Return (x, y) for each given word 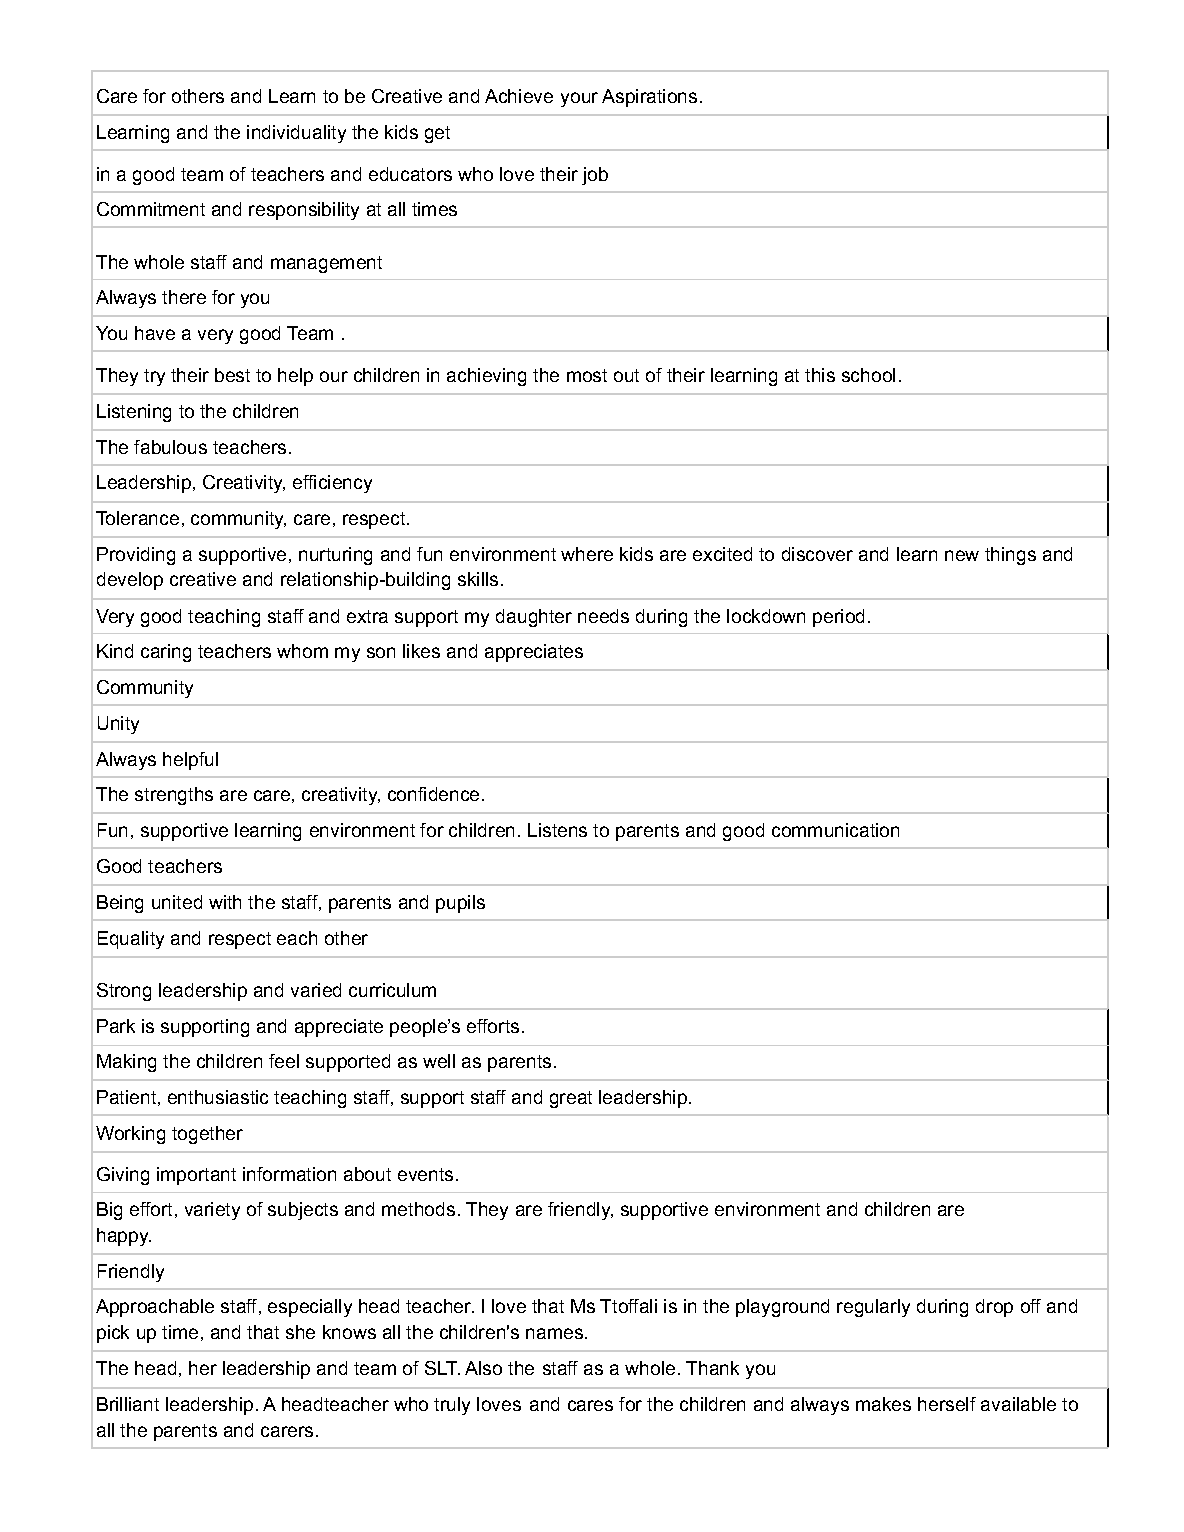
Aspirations (649, 98)
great (571, 1099)
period (838, 618)
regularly (873, 1308)
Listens (557, 830)
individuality (296, 134)
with (225, 902)
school (868, 375)
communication (835, 830)
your (579, 99)
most (587, 375)
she (300, 1332)
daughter (534, 618)
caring (166, 653)
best (232, 375)
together (207, 1135)
